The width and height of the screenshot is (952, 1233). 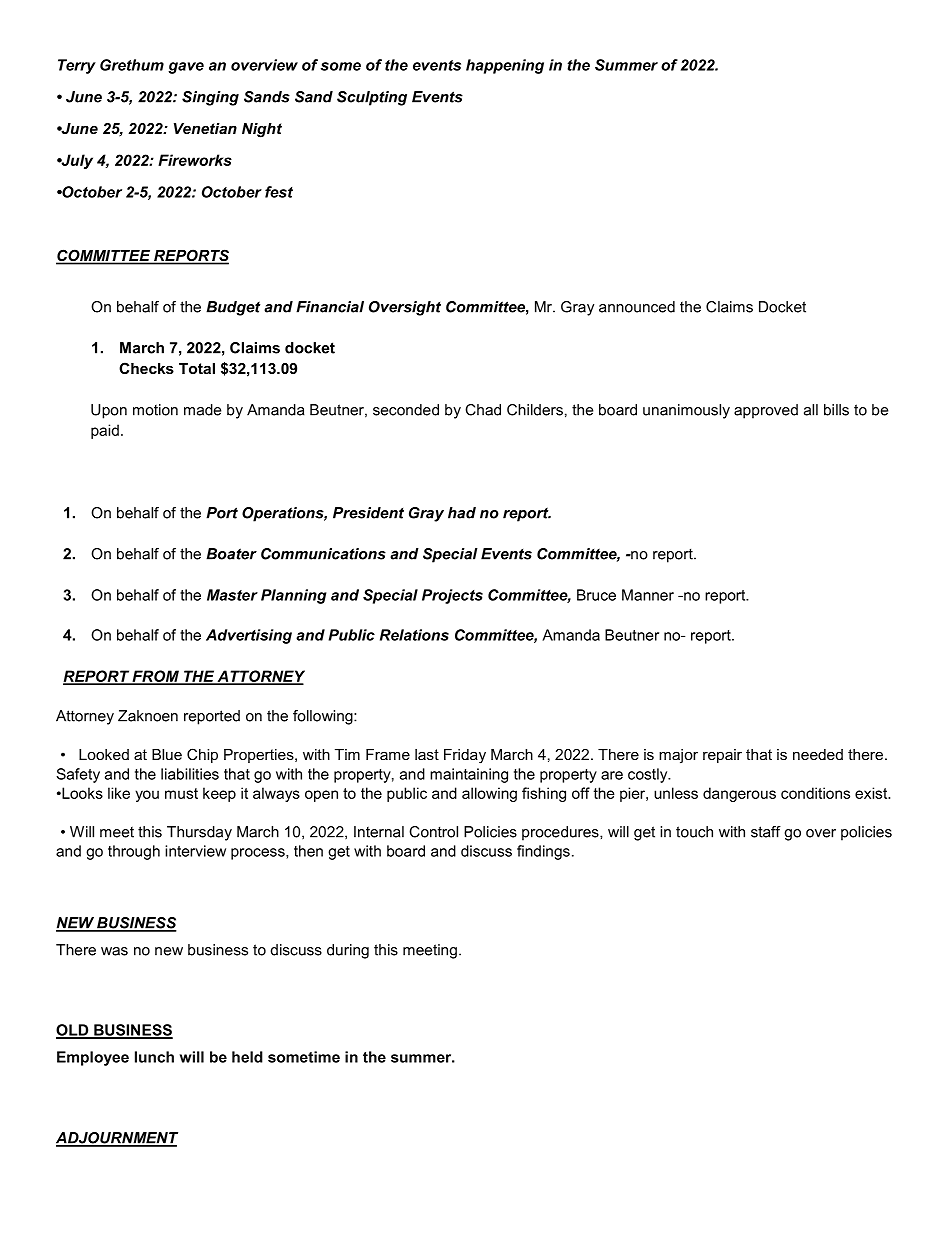 What do you see at coordinates (117, 1139) in the screenshot?
I see `ADJOURNMENT` at bounding box center [117, 1139].
